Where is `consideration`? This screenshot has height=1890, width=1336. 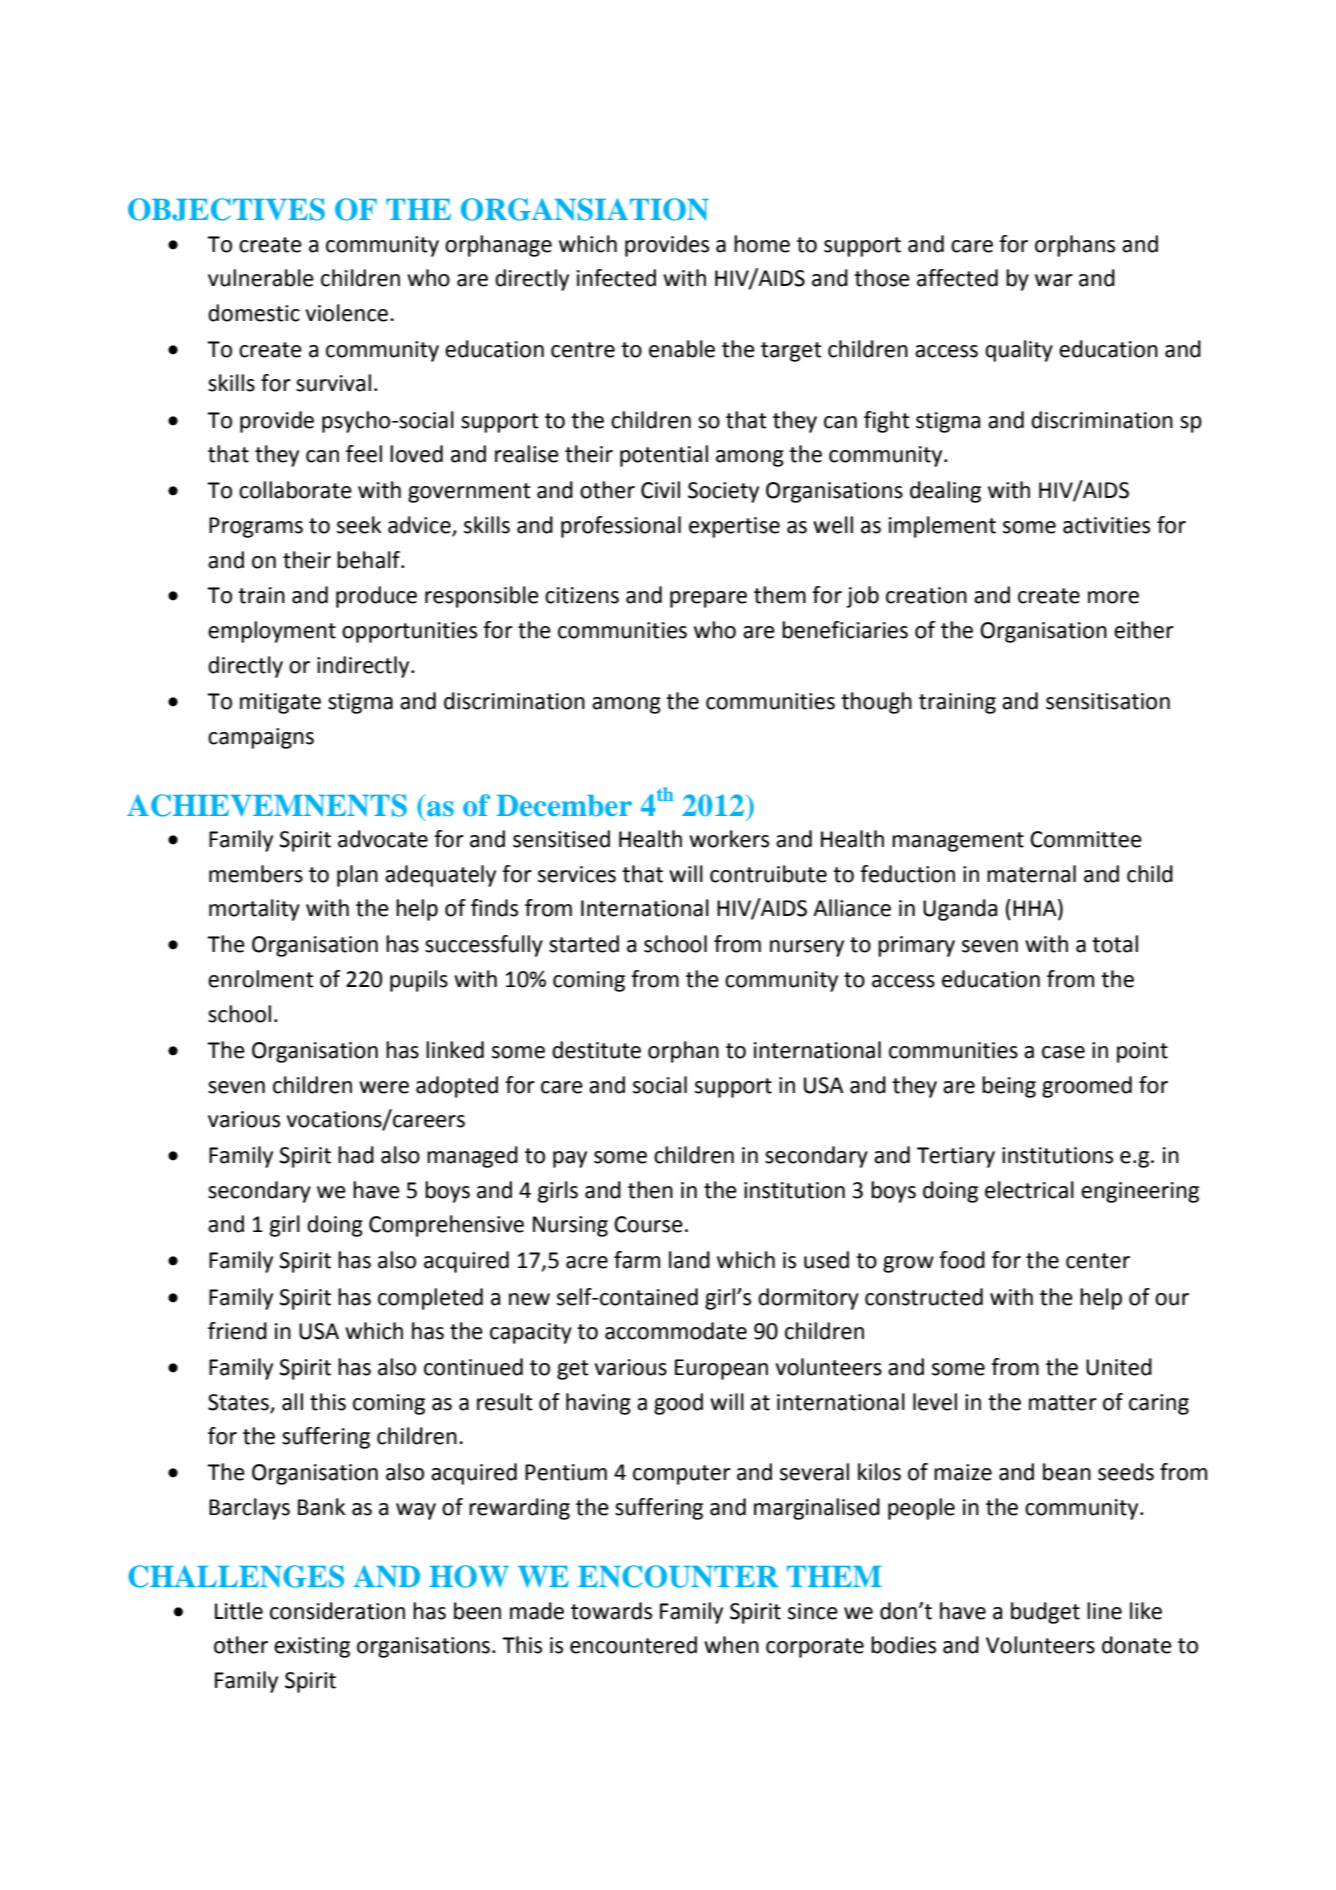
consideration is located at coordinates (337, 1611).
